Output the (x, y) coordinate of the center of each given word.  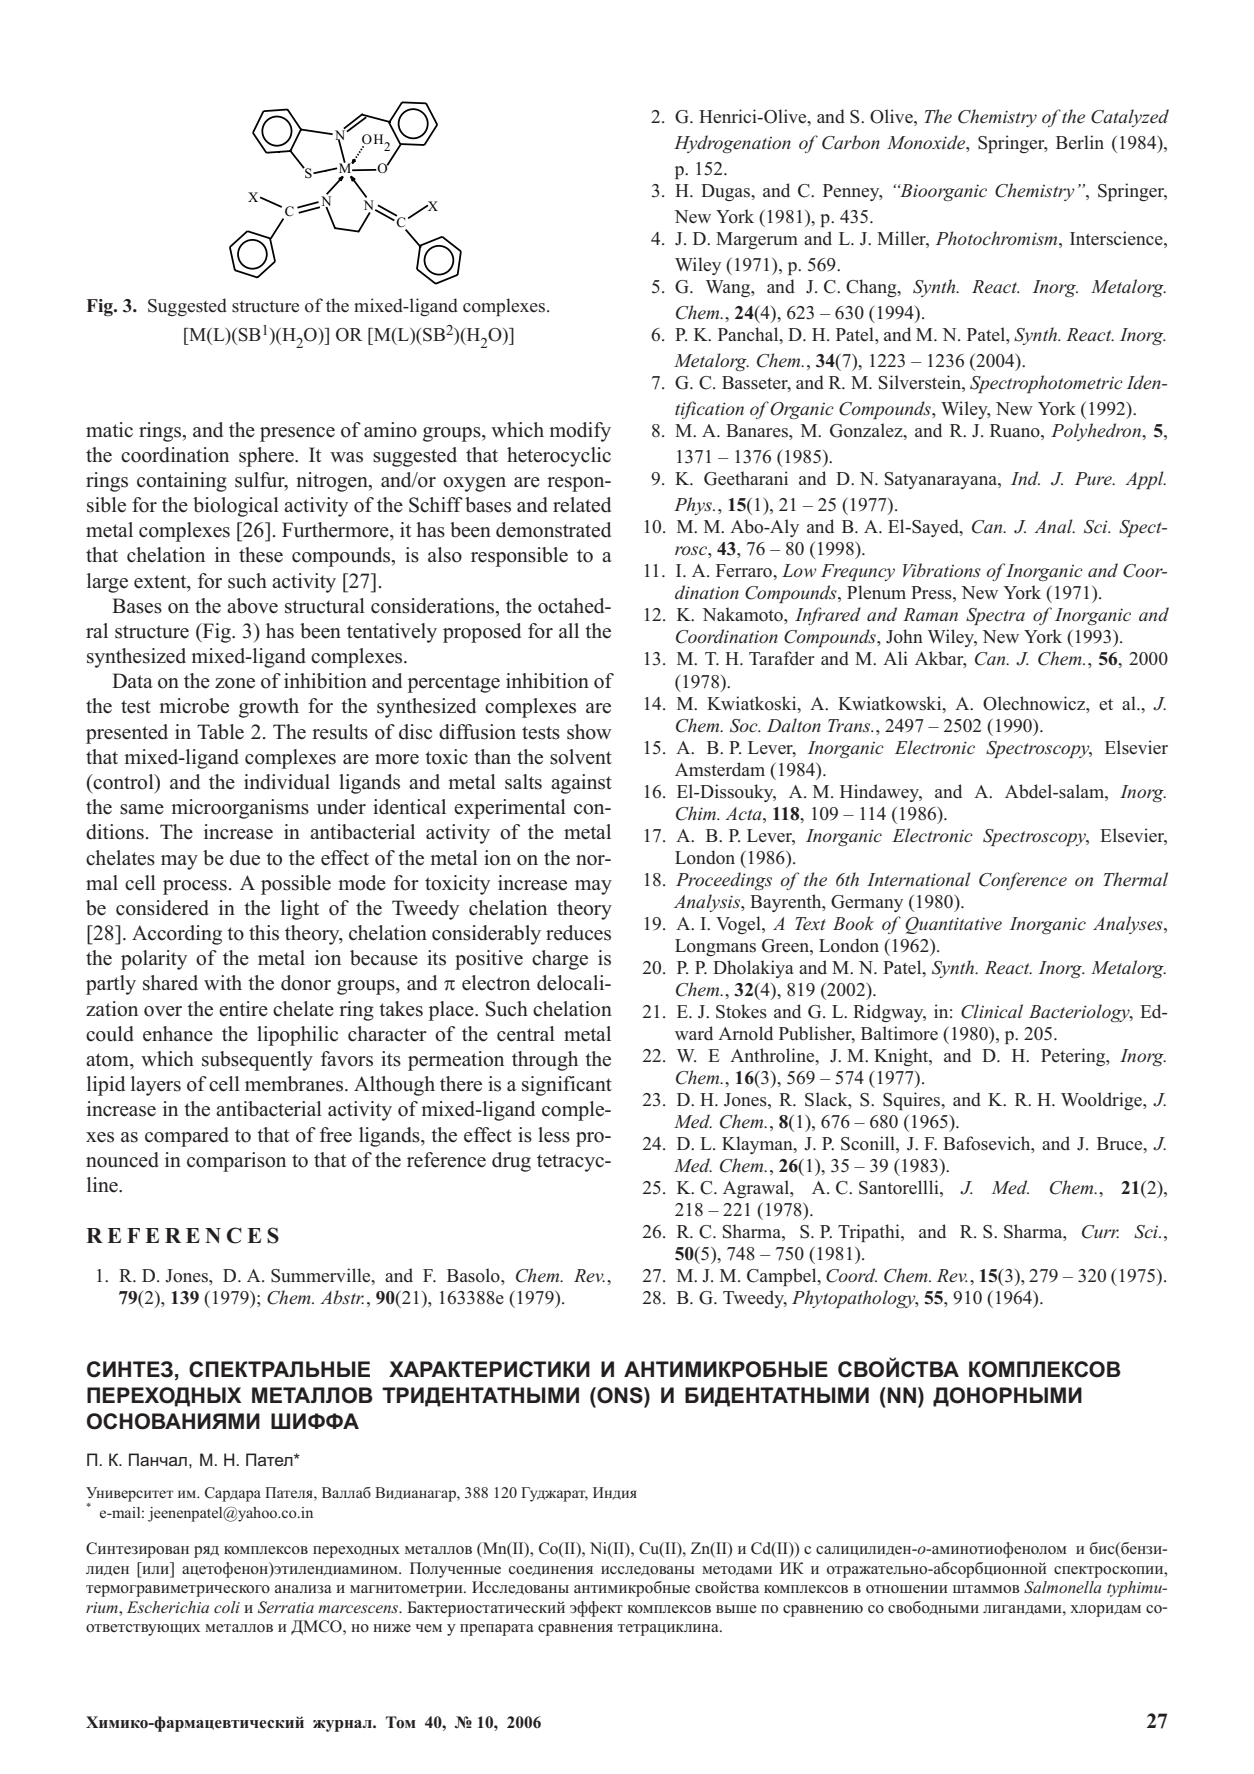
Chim (697, 813)
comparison (236, 1162)
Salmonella (1063, 1587)
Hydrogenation (732, 144)
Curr (1100, 1232)
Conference (1023, 881)
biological (236, 507)
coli (227, 1607)
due (245, 858)
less (554, 1135)
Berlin (1080, 142)
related (582, 505)
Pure (1094, 479)
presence (297, 434)
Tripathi (870, 1233)
